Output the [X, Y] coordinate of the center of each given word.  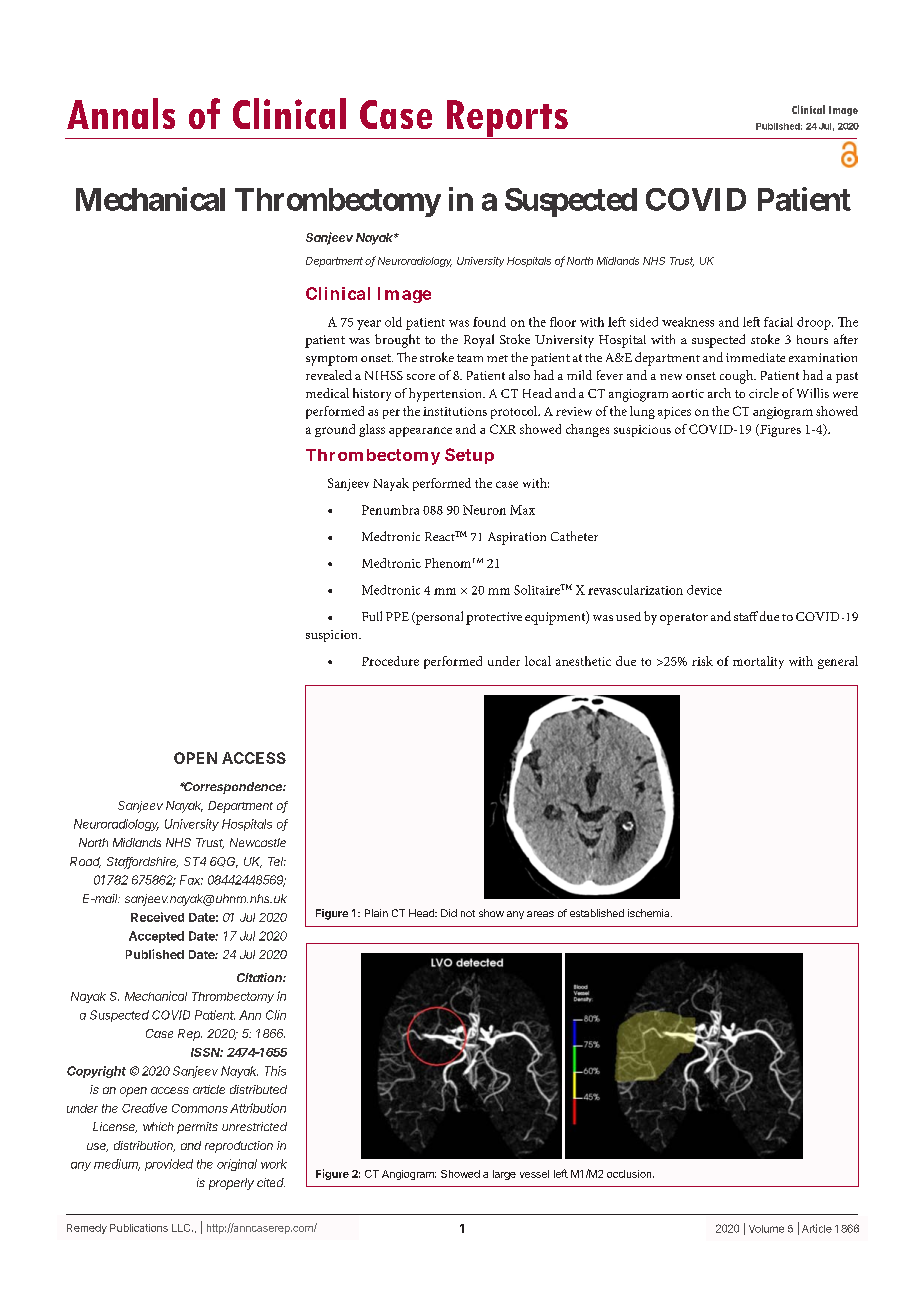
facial [778, 322]
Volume [766, 1229]
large [504, 1175]
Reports [507, 119]
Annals [121, 113]
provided [169, 1165]
